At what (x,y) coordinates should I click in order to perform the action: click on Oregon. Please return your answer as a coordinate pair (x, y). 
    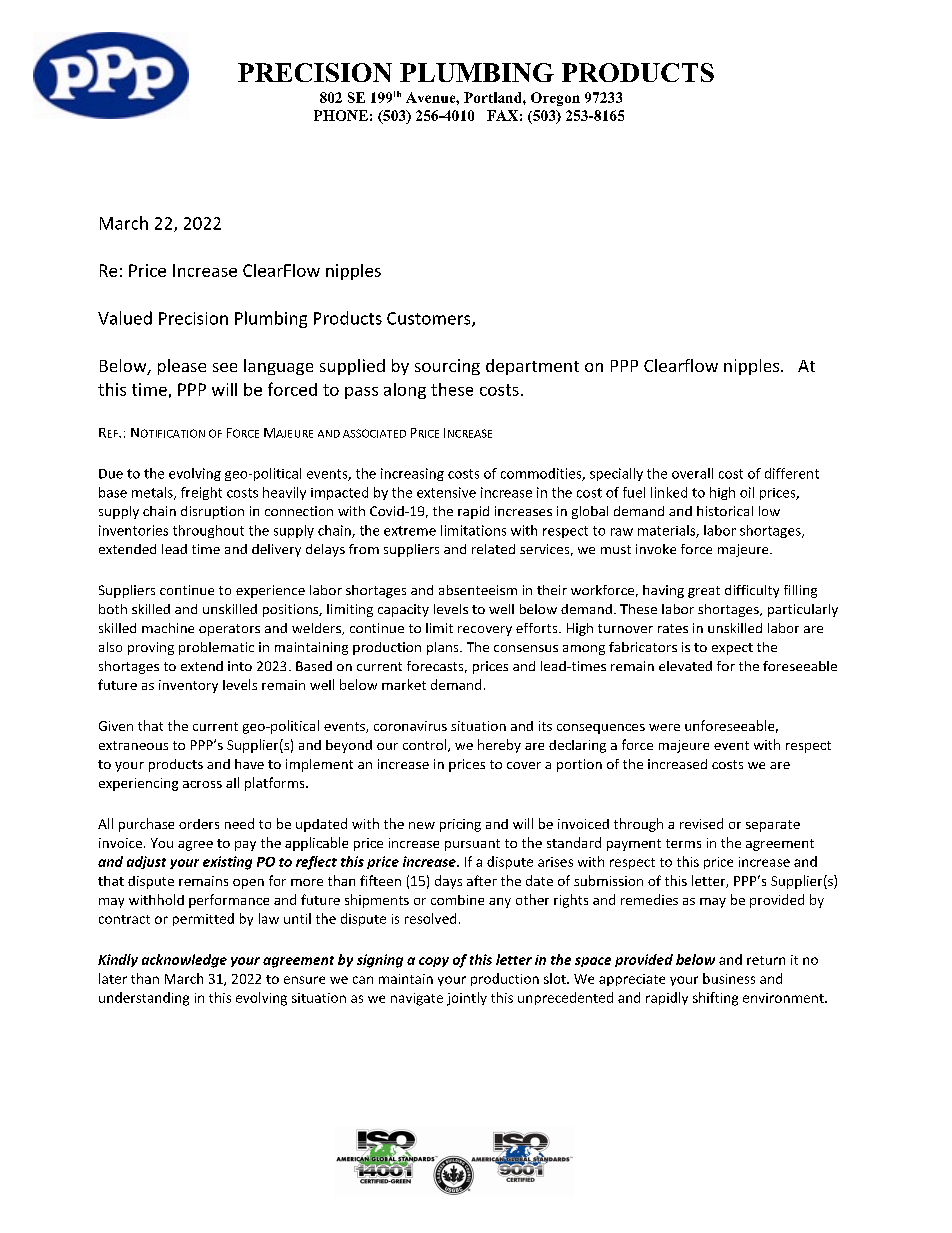
    Looking at the image, I should click on (555, 99).
